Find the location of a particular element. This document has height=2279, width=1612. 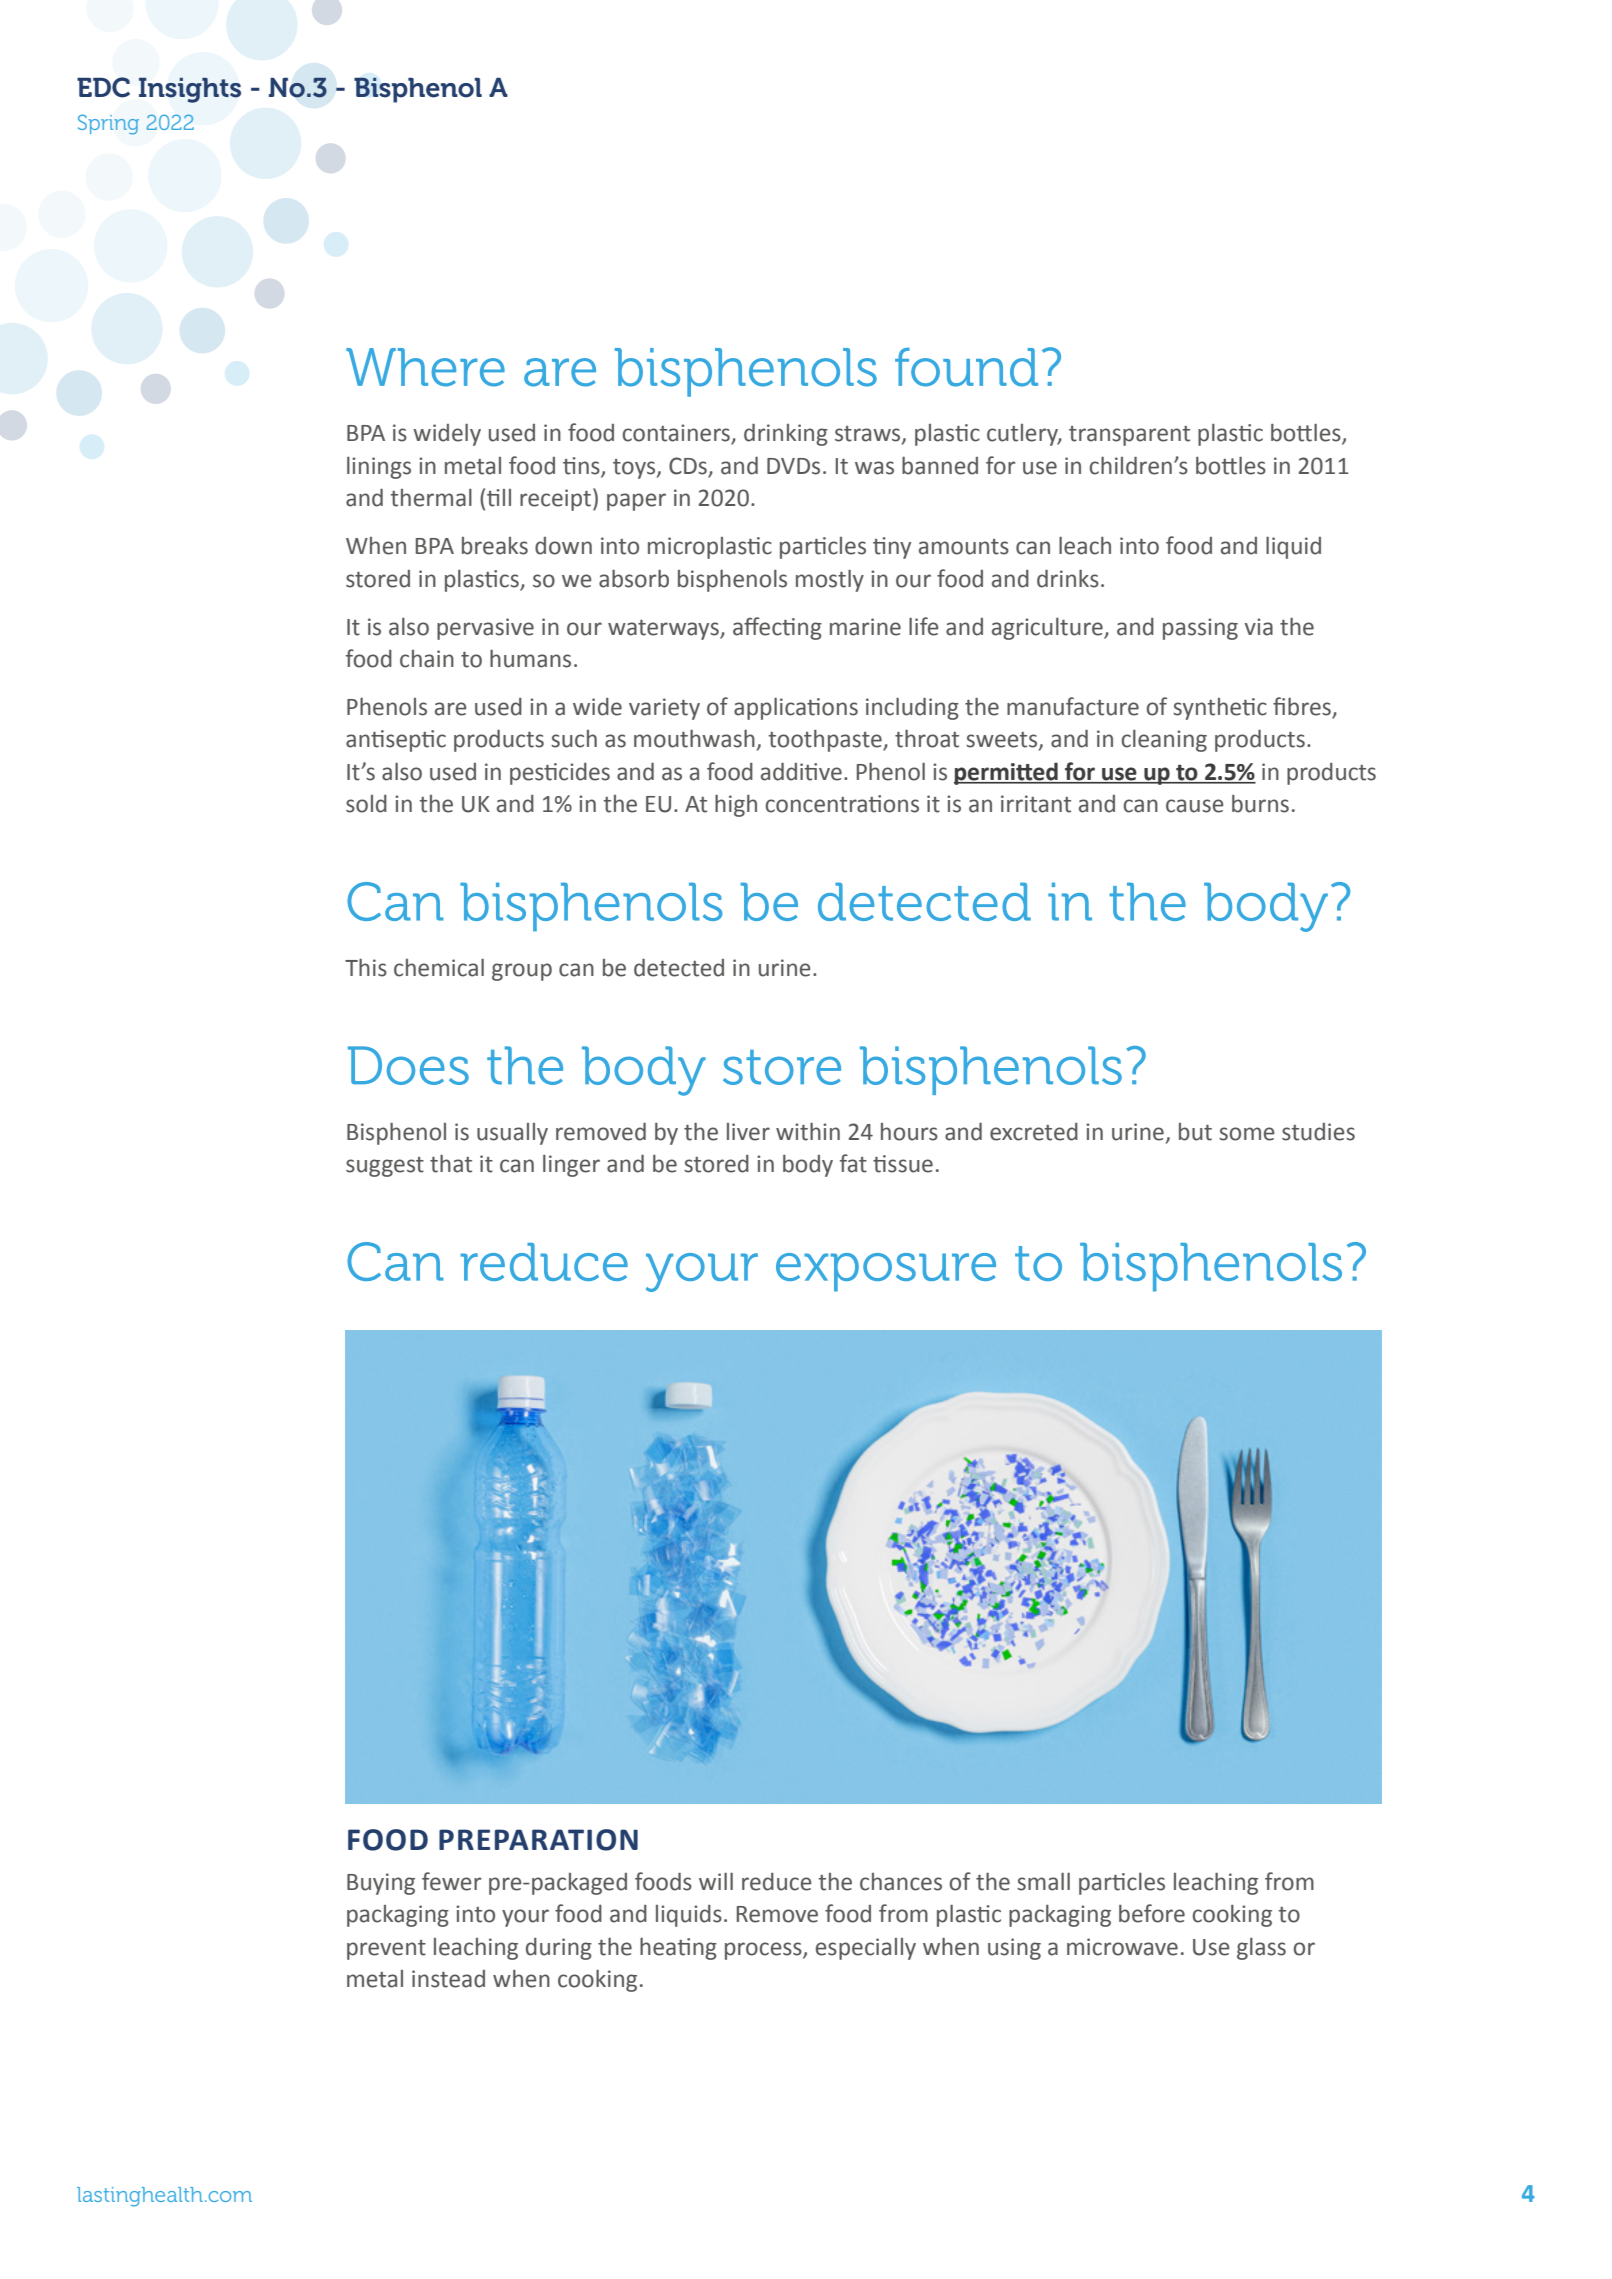

Buying is located at coordinates (381, 1884).
